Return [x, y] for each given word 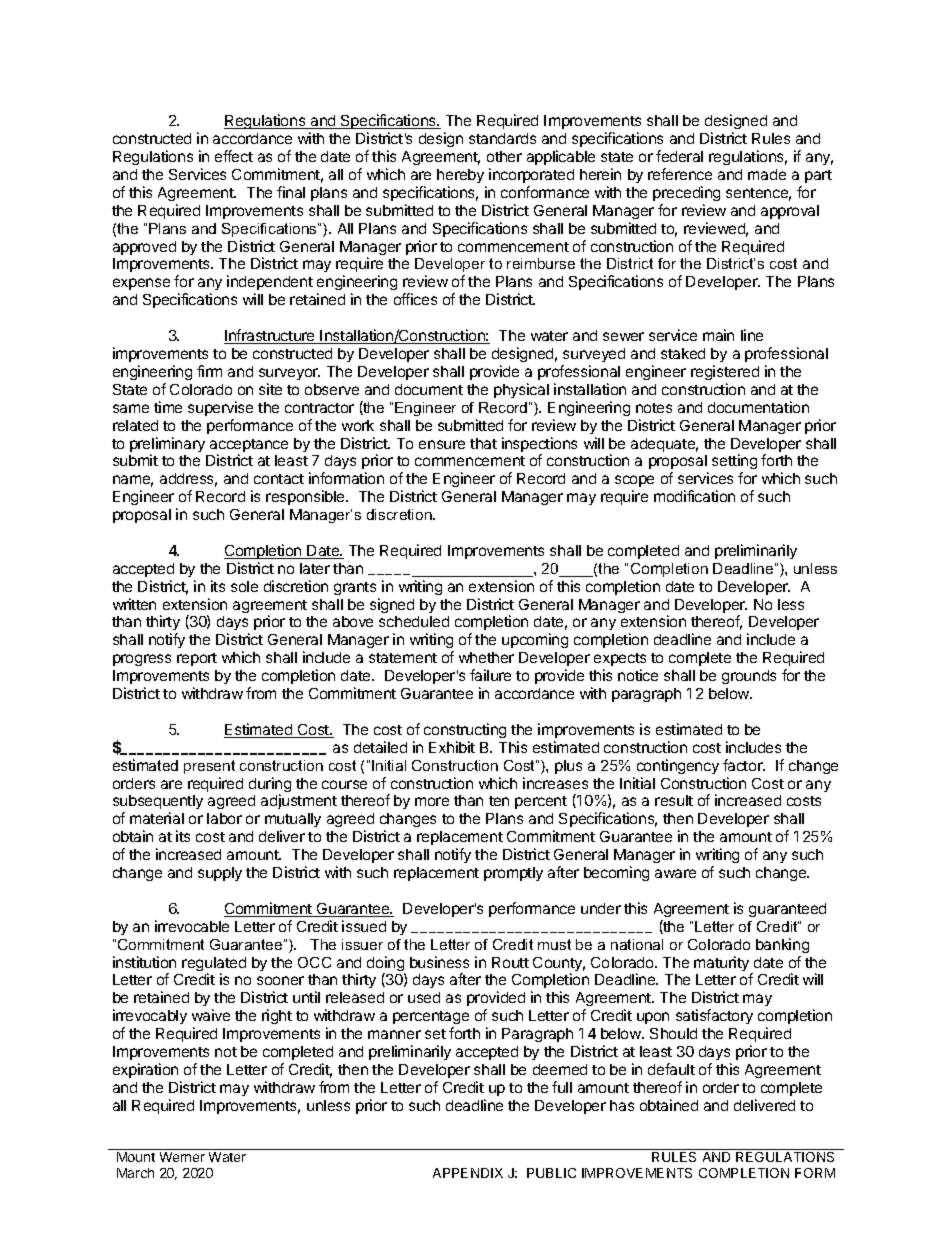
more [432, 801]
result [674, 800]
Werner [182, 1157]
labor [224, 818]
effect [234, 156]
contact [279, 479]
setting [734, 463]
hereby [460, 176]
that [483, 443]
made [767, 174]
